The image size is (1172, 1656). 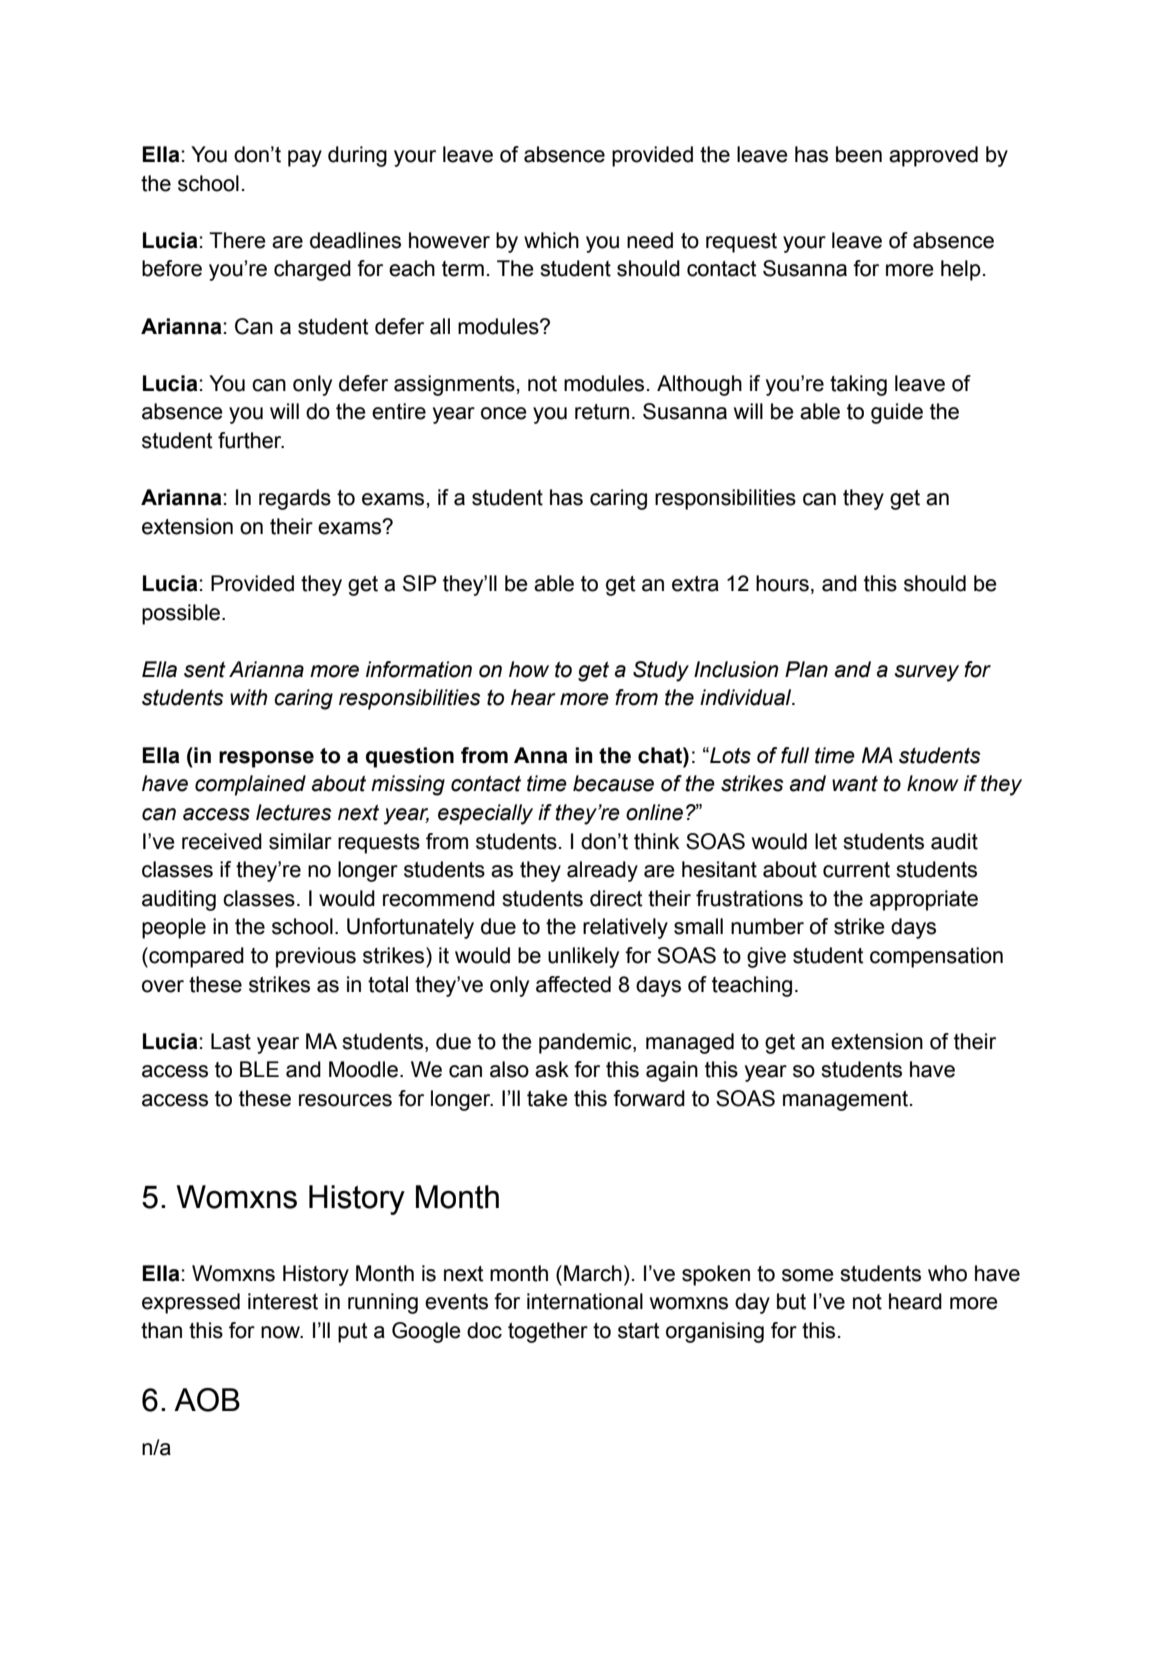 What do you see at coordinates (859, 154) in the page?
I see `been` at bounding box center [859, 154].
